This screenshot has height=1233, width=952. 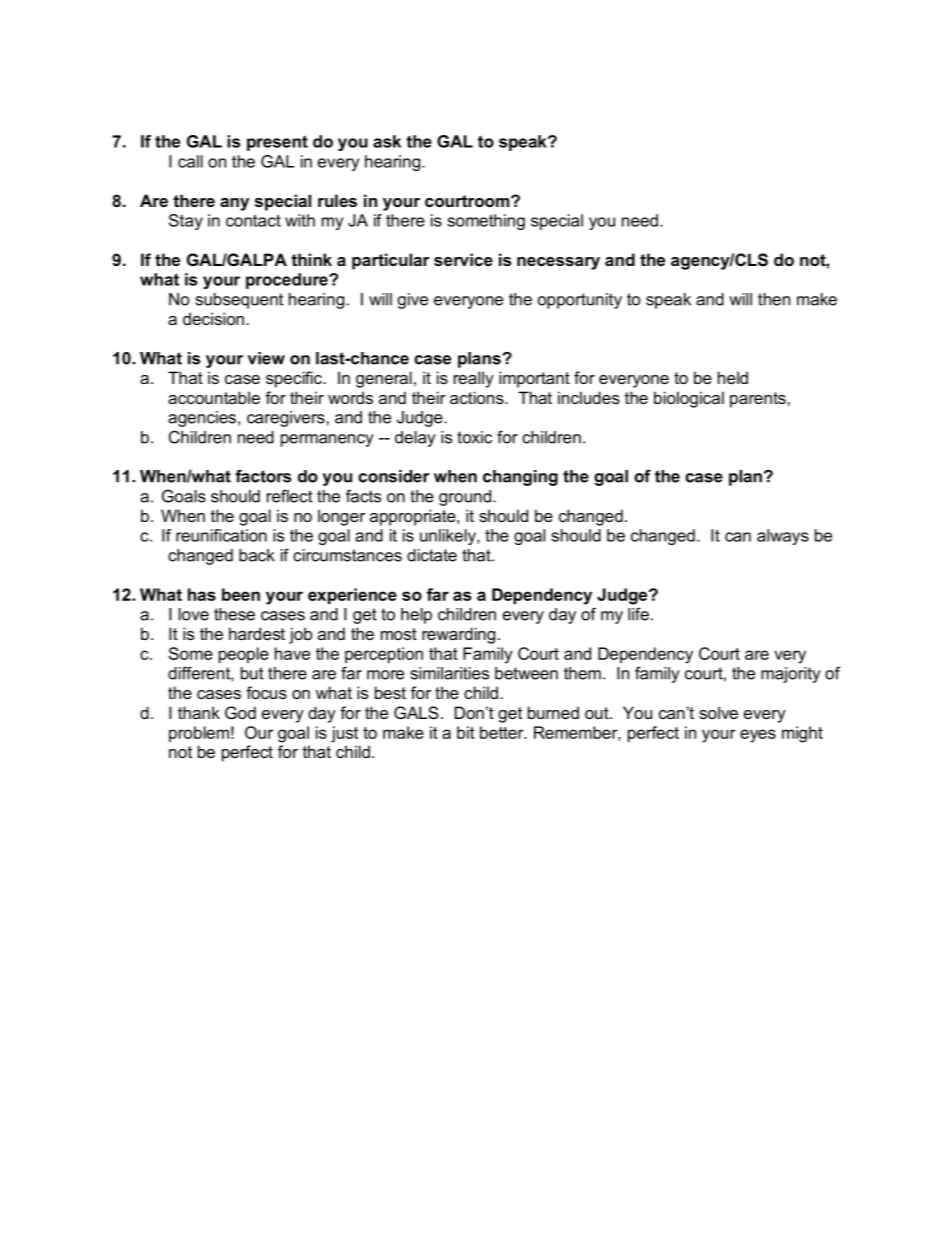 I want to click on unlikely, so click(x=449, y=537).
